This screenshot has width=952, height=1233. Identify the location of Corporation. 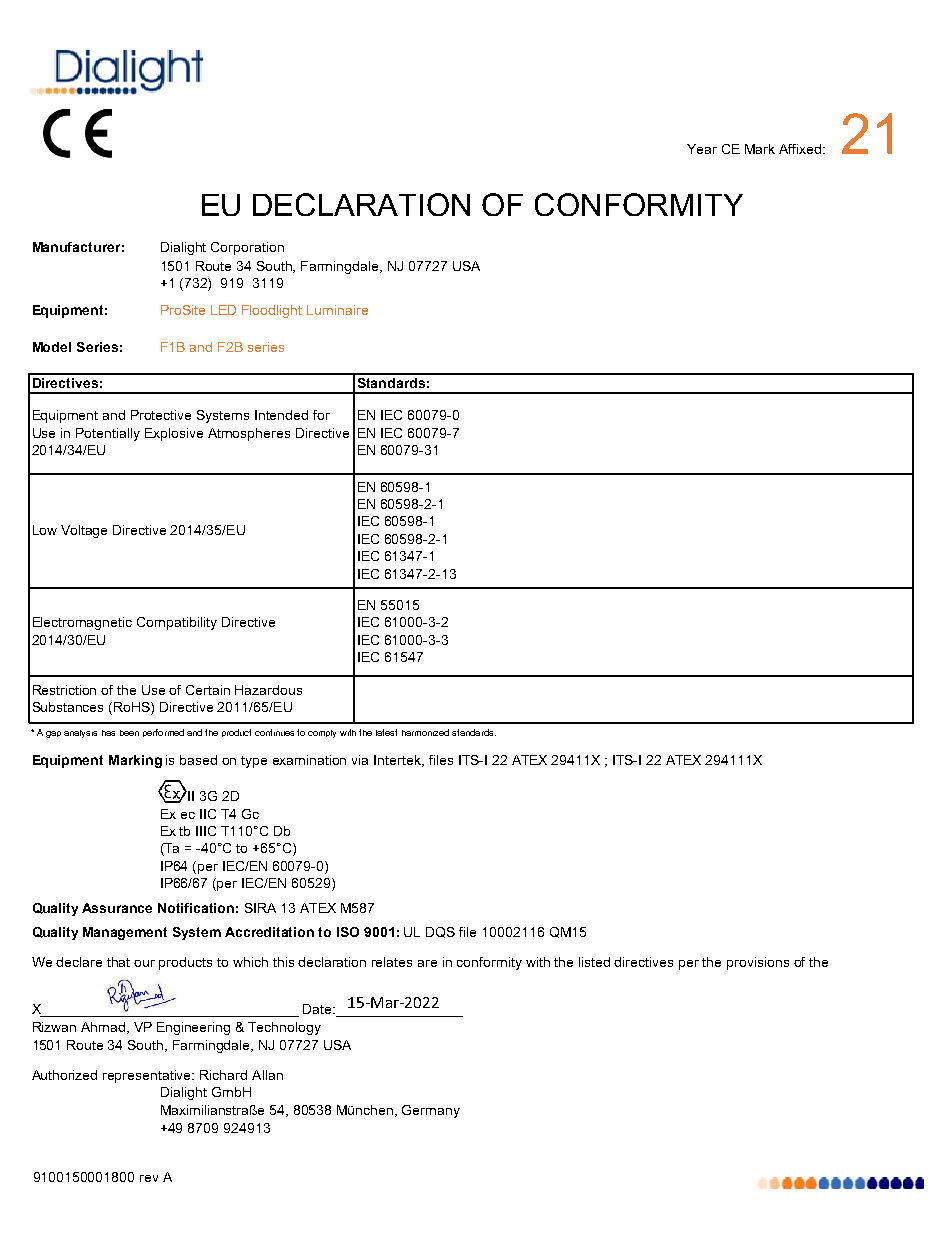
(247, 248).
